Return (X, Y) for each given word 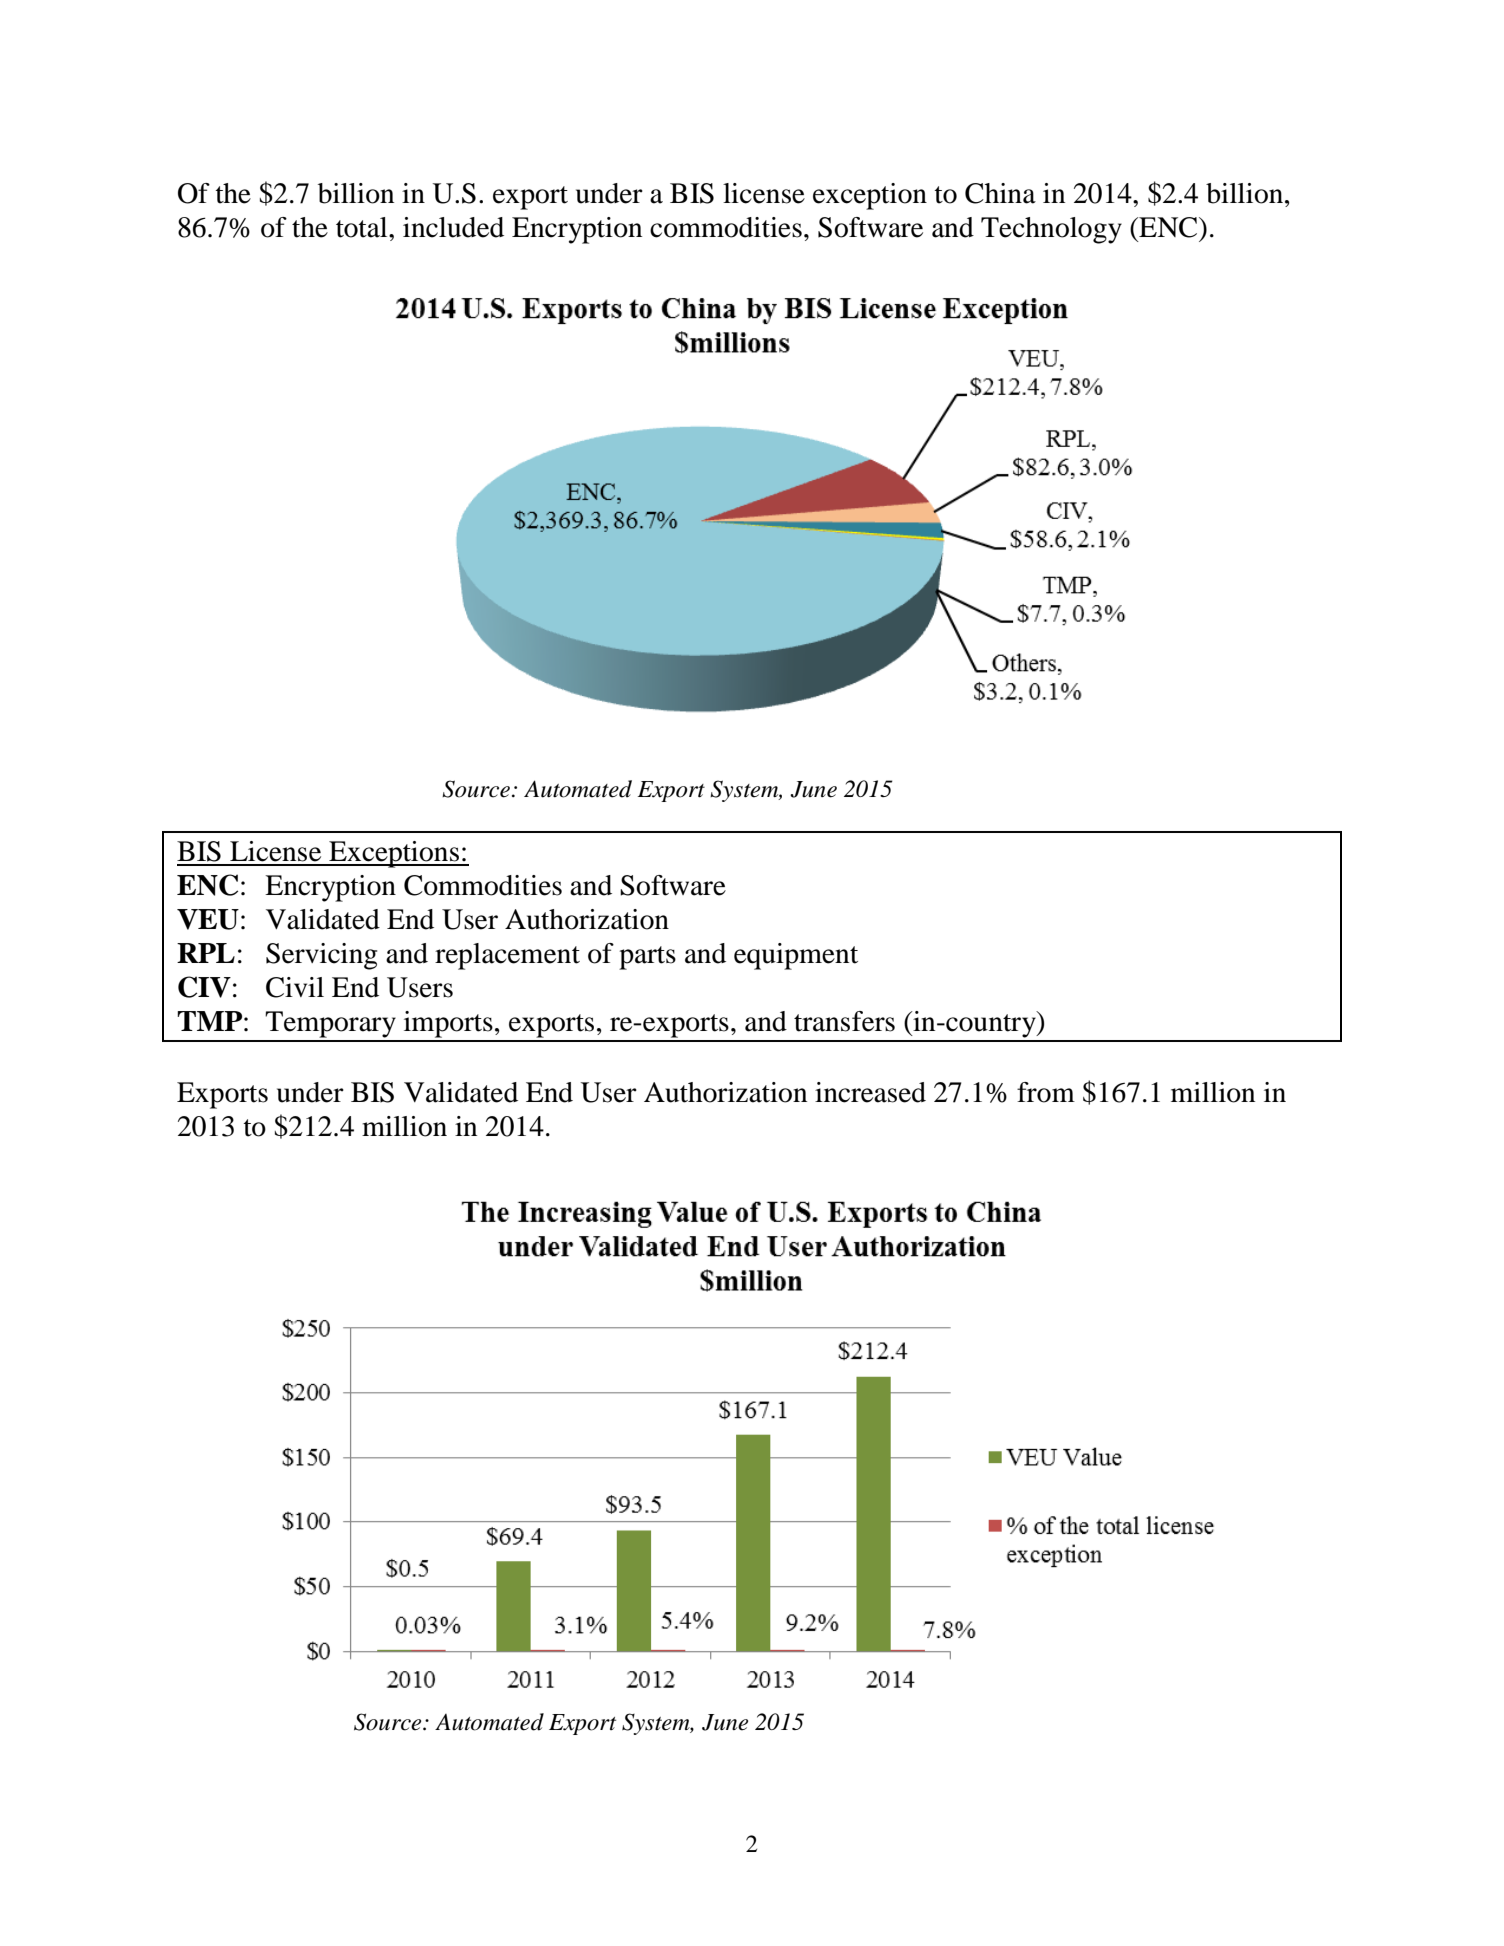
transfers (844, 1021)
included (453, 227)
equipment (796, 956)
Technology (1051, 230)
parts (647, 958)
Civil (295, 987)
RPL (206, 953)
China (1000, 193)
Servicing (321, 956)
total (363, 227)
